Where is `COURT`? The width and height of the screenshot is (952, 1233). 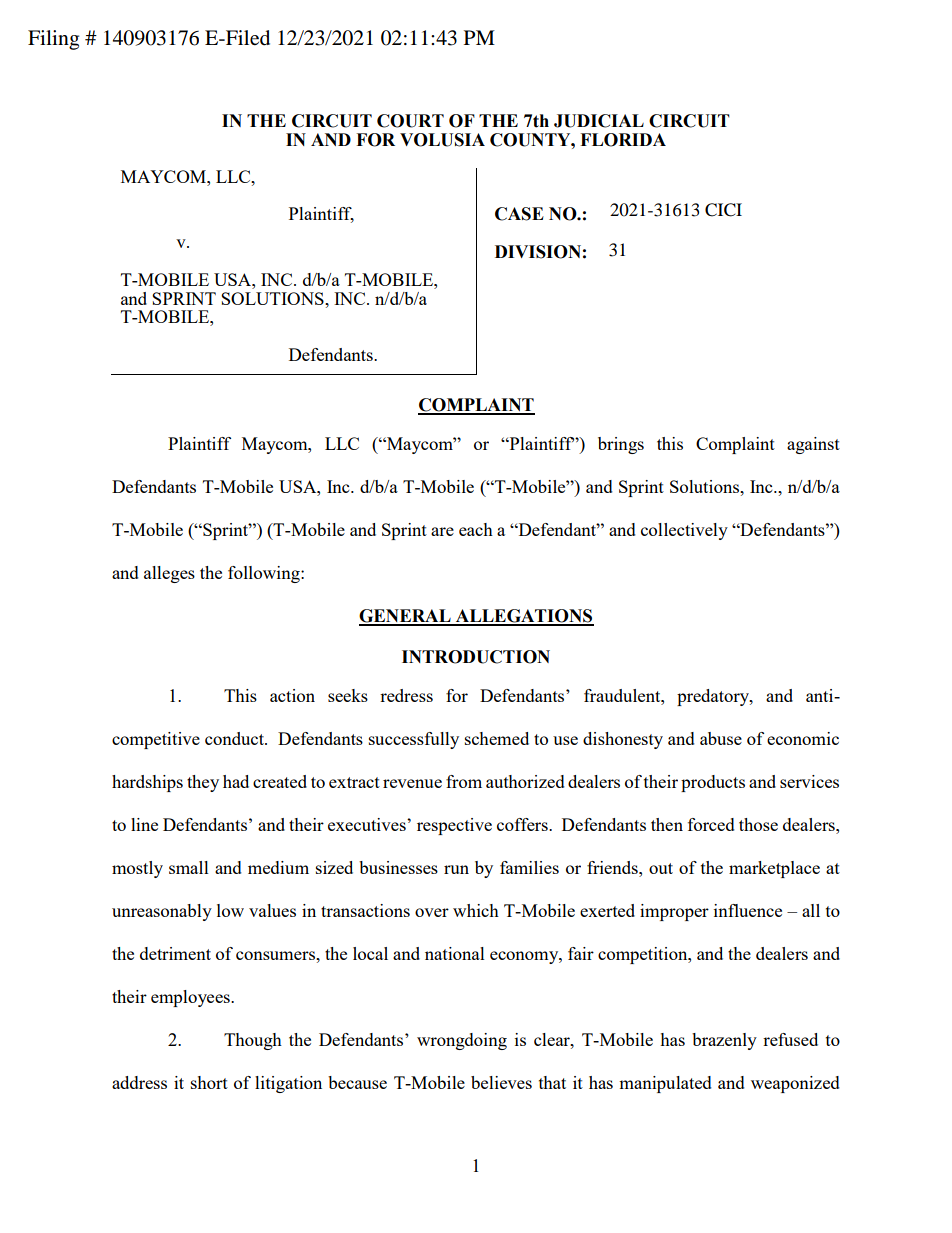 COURT is located at coordinates (410, 121).
